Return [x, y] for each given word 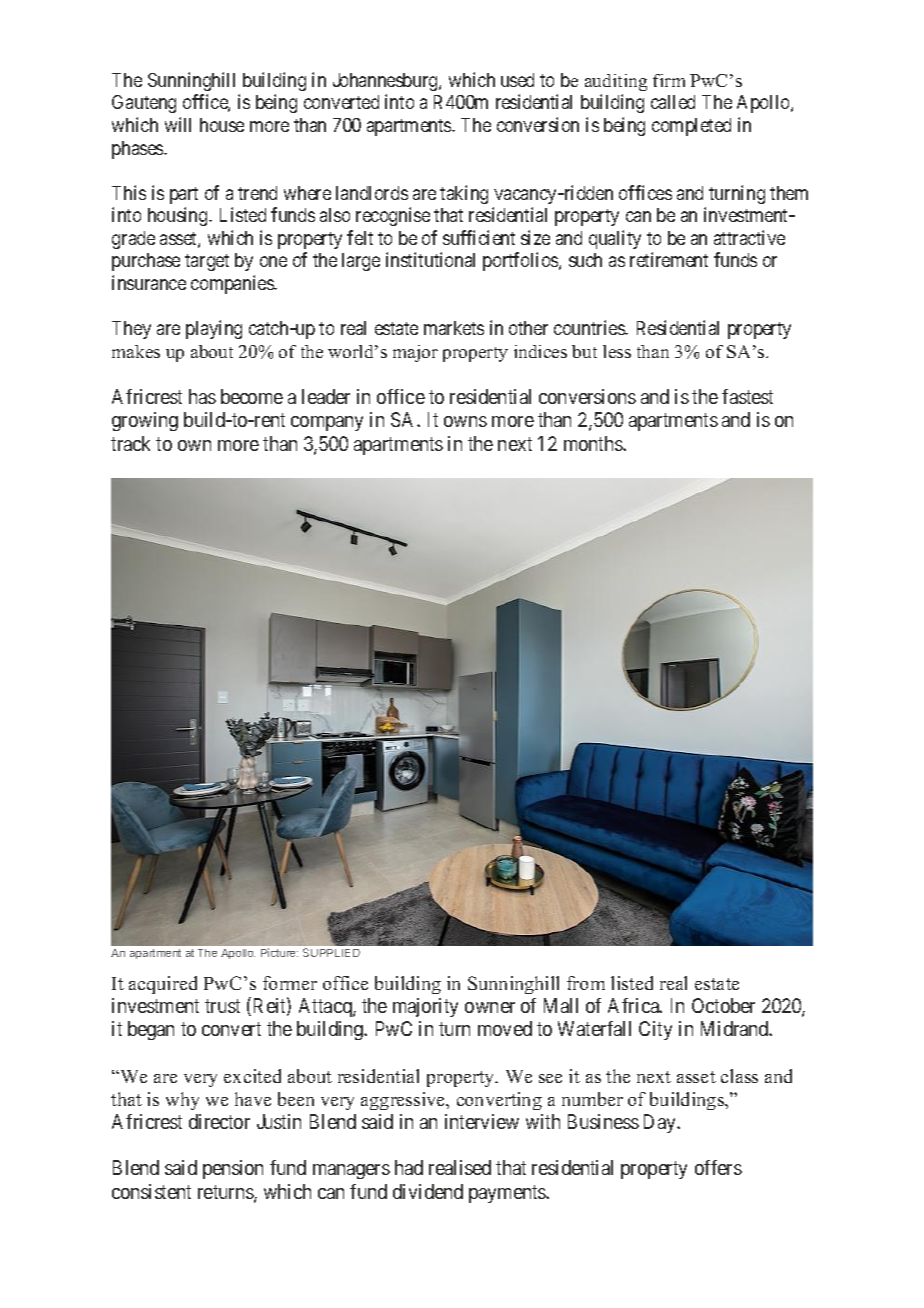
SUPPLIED [331, 952]
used [517, 80]
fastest [747, 396]
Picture [279, 952]
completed [691, 127]
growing [145, 421]
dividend [428, 1191]
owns [465, 421]
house [222, 125]
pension [233, 1169]
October [723, 1005]
